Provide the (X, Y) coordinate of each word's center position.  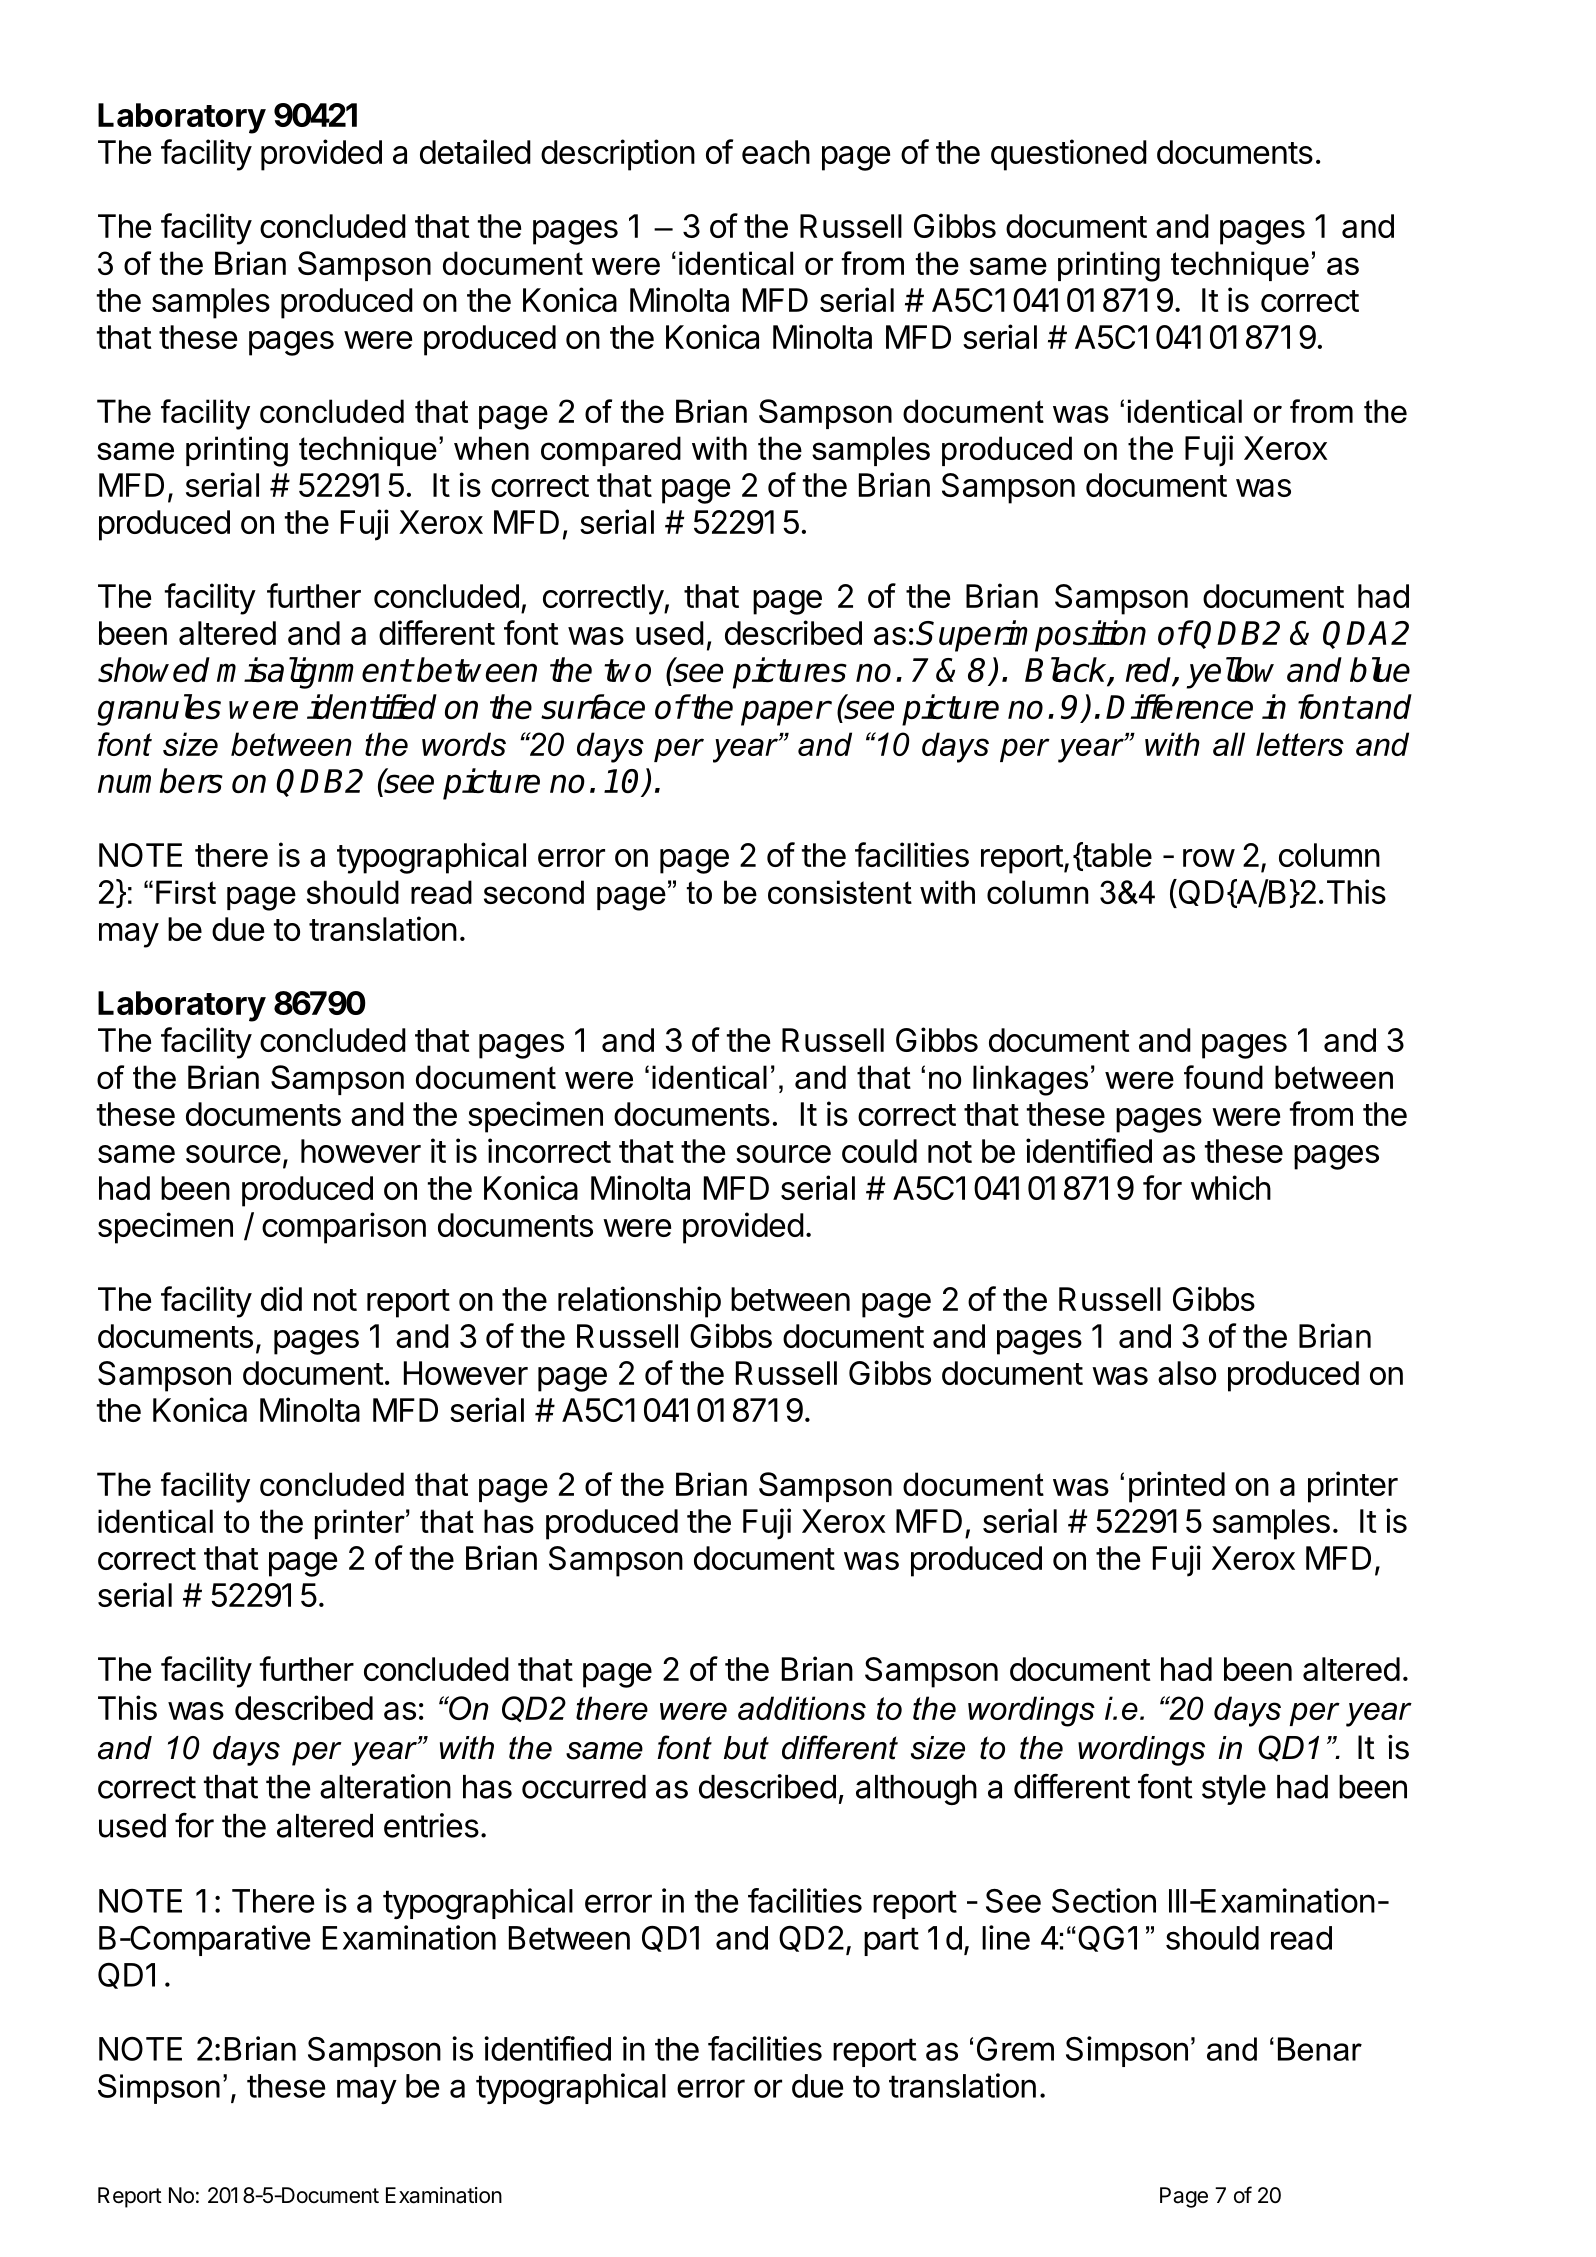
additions (802, 1708)
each (776, 152)
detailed (475, 151)
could (879, 1151)
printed (1177, 1487)
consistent (840, 892)
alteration (385, 1786)
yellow (1230, 673)
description (618, 155)
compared (611, 451)
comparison (344, 1228)
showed (154, 669)
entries (431, 1825)
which (1231, 1187)
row (1209, 858)
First (186, 892)
